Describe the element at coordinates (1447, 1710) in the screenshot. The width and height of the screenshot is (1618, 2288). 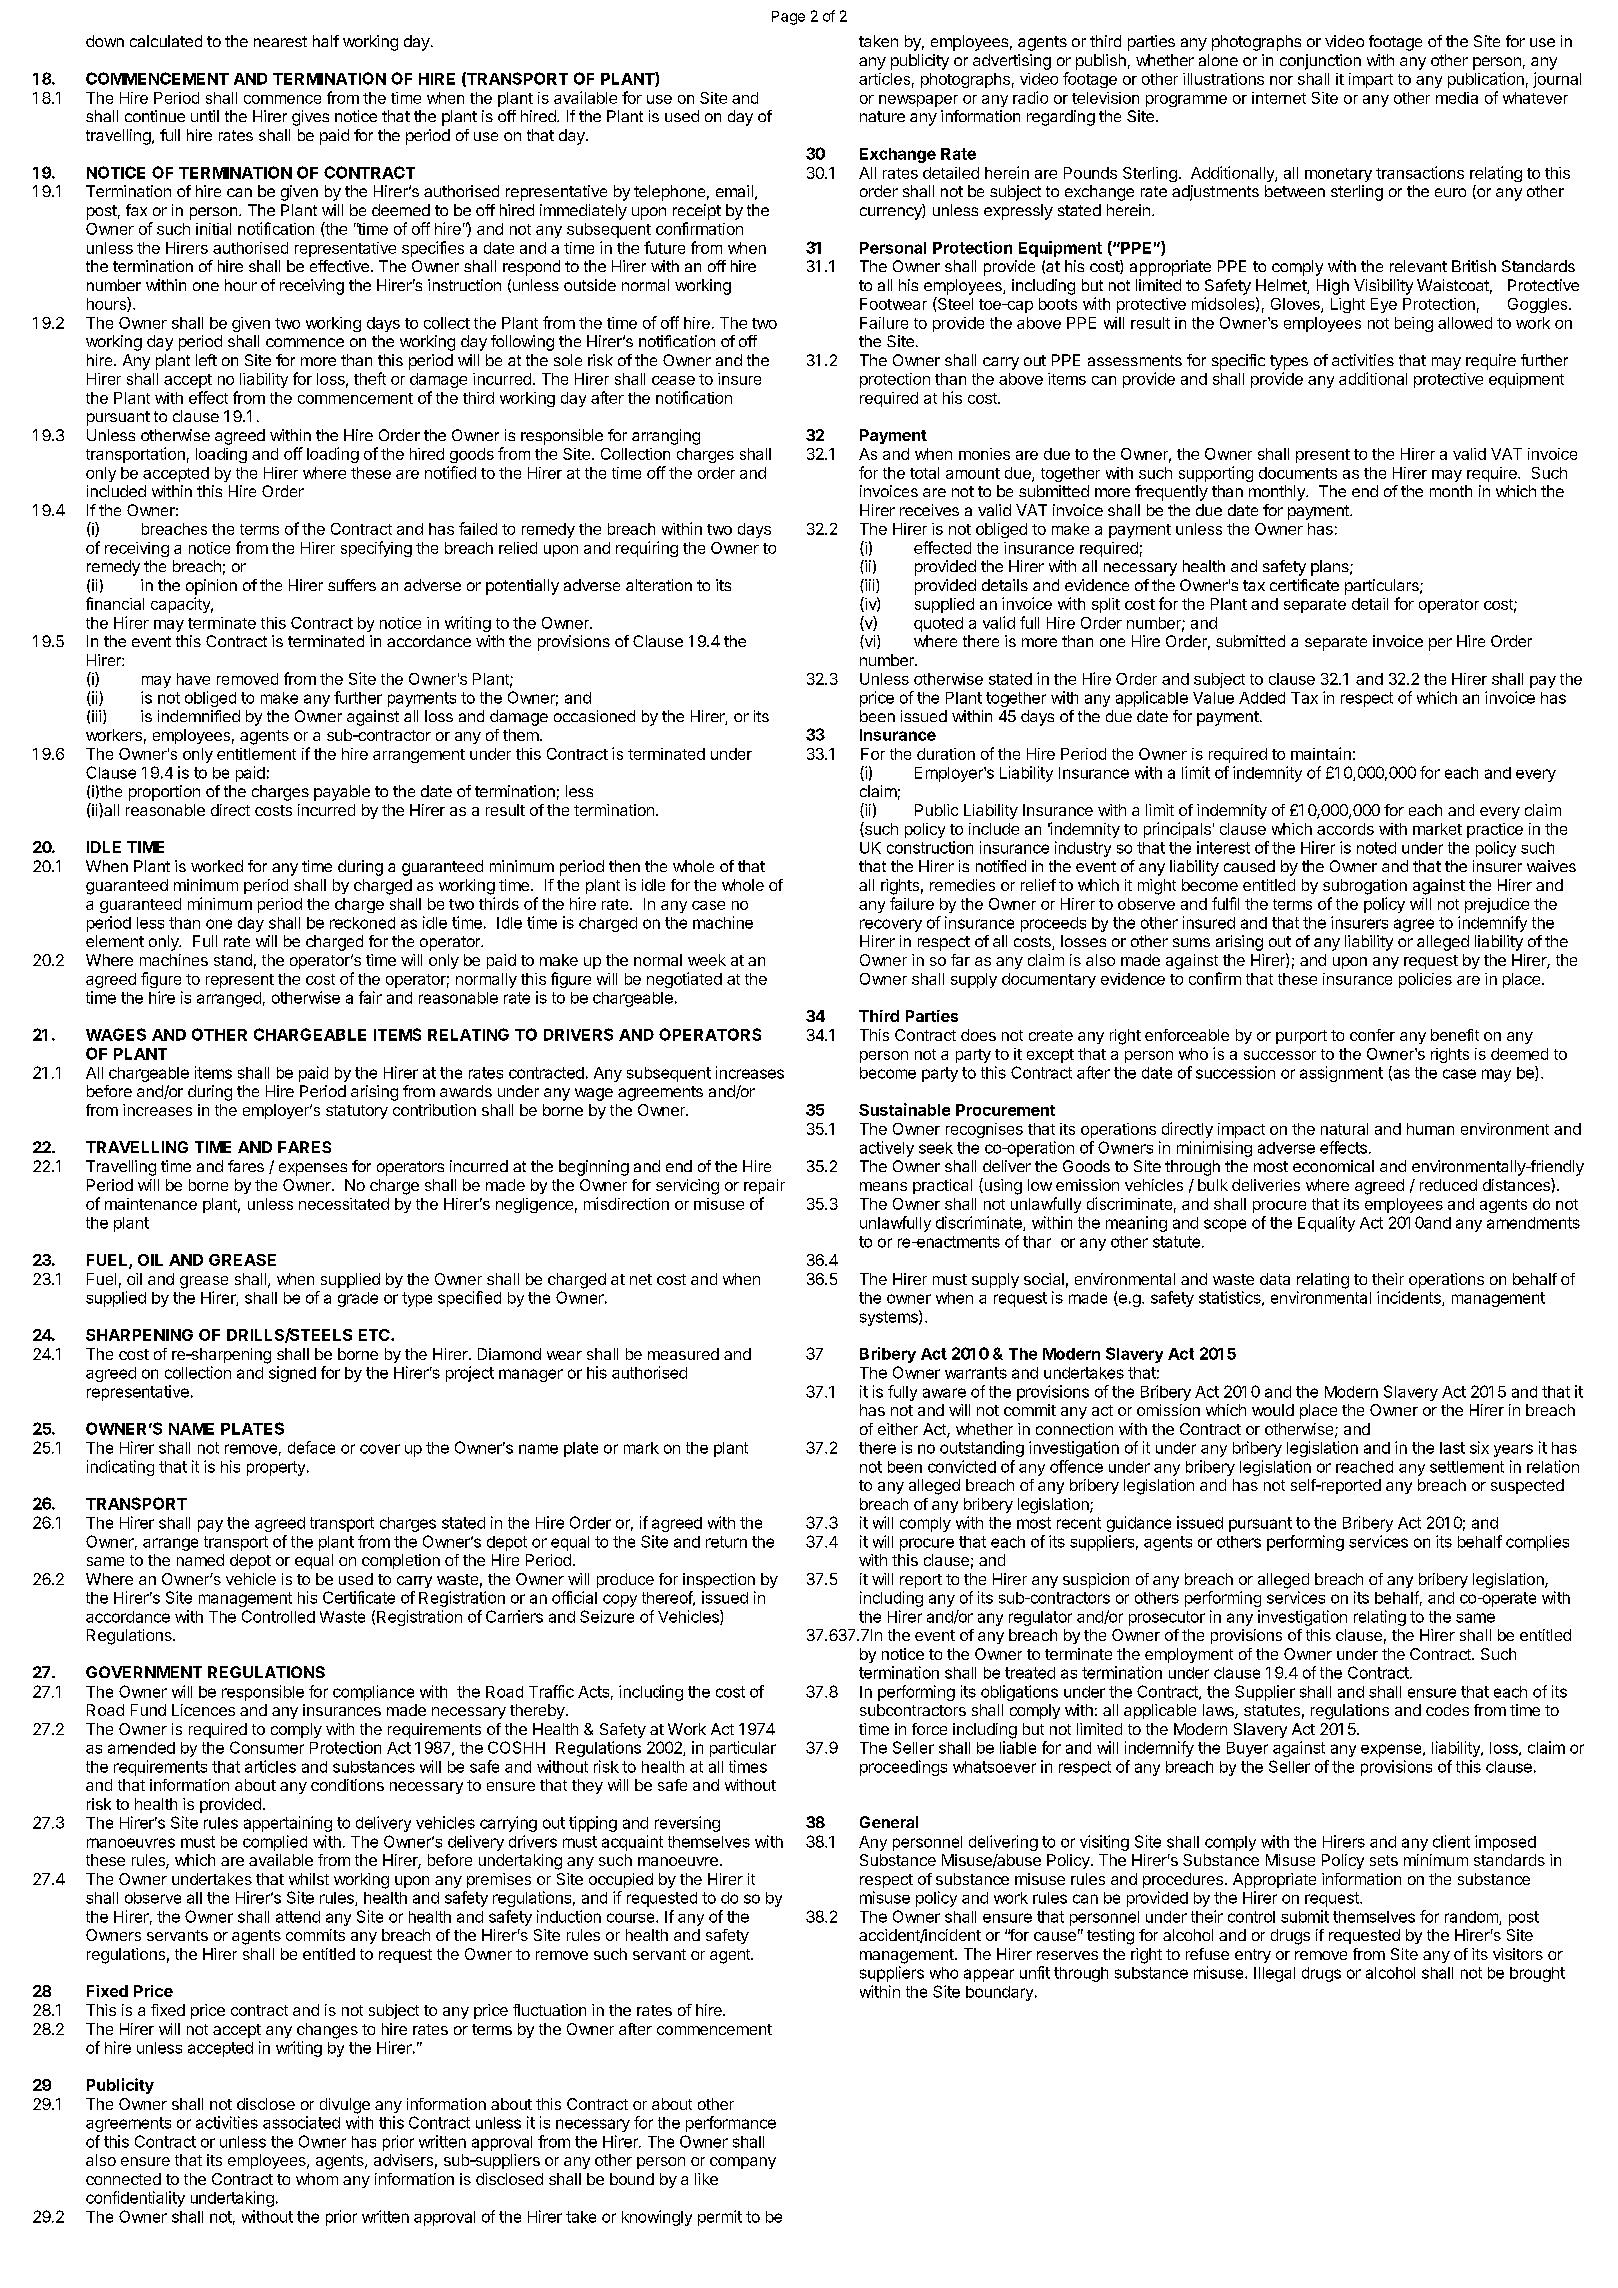
I see `codes` at that location.
